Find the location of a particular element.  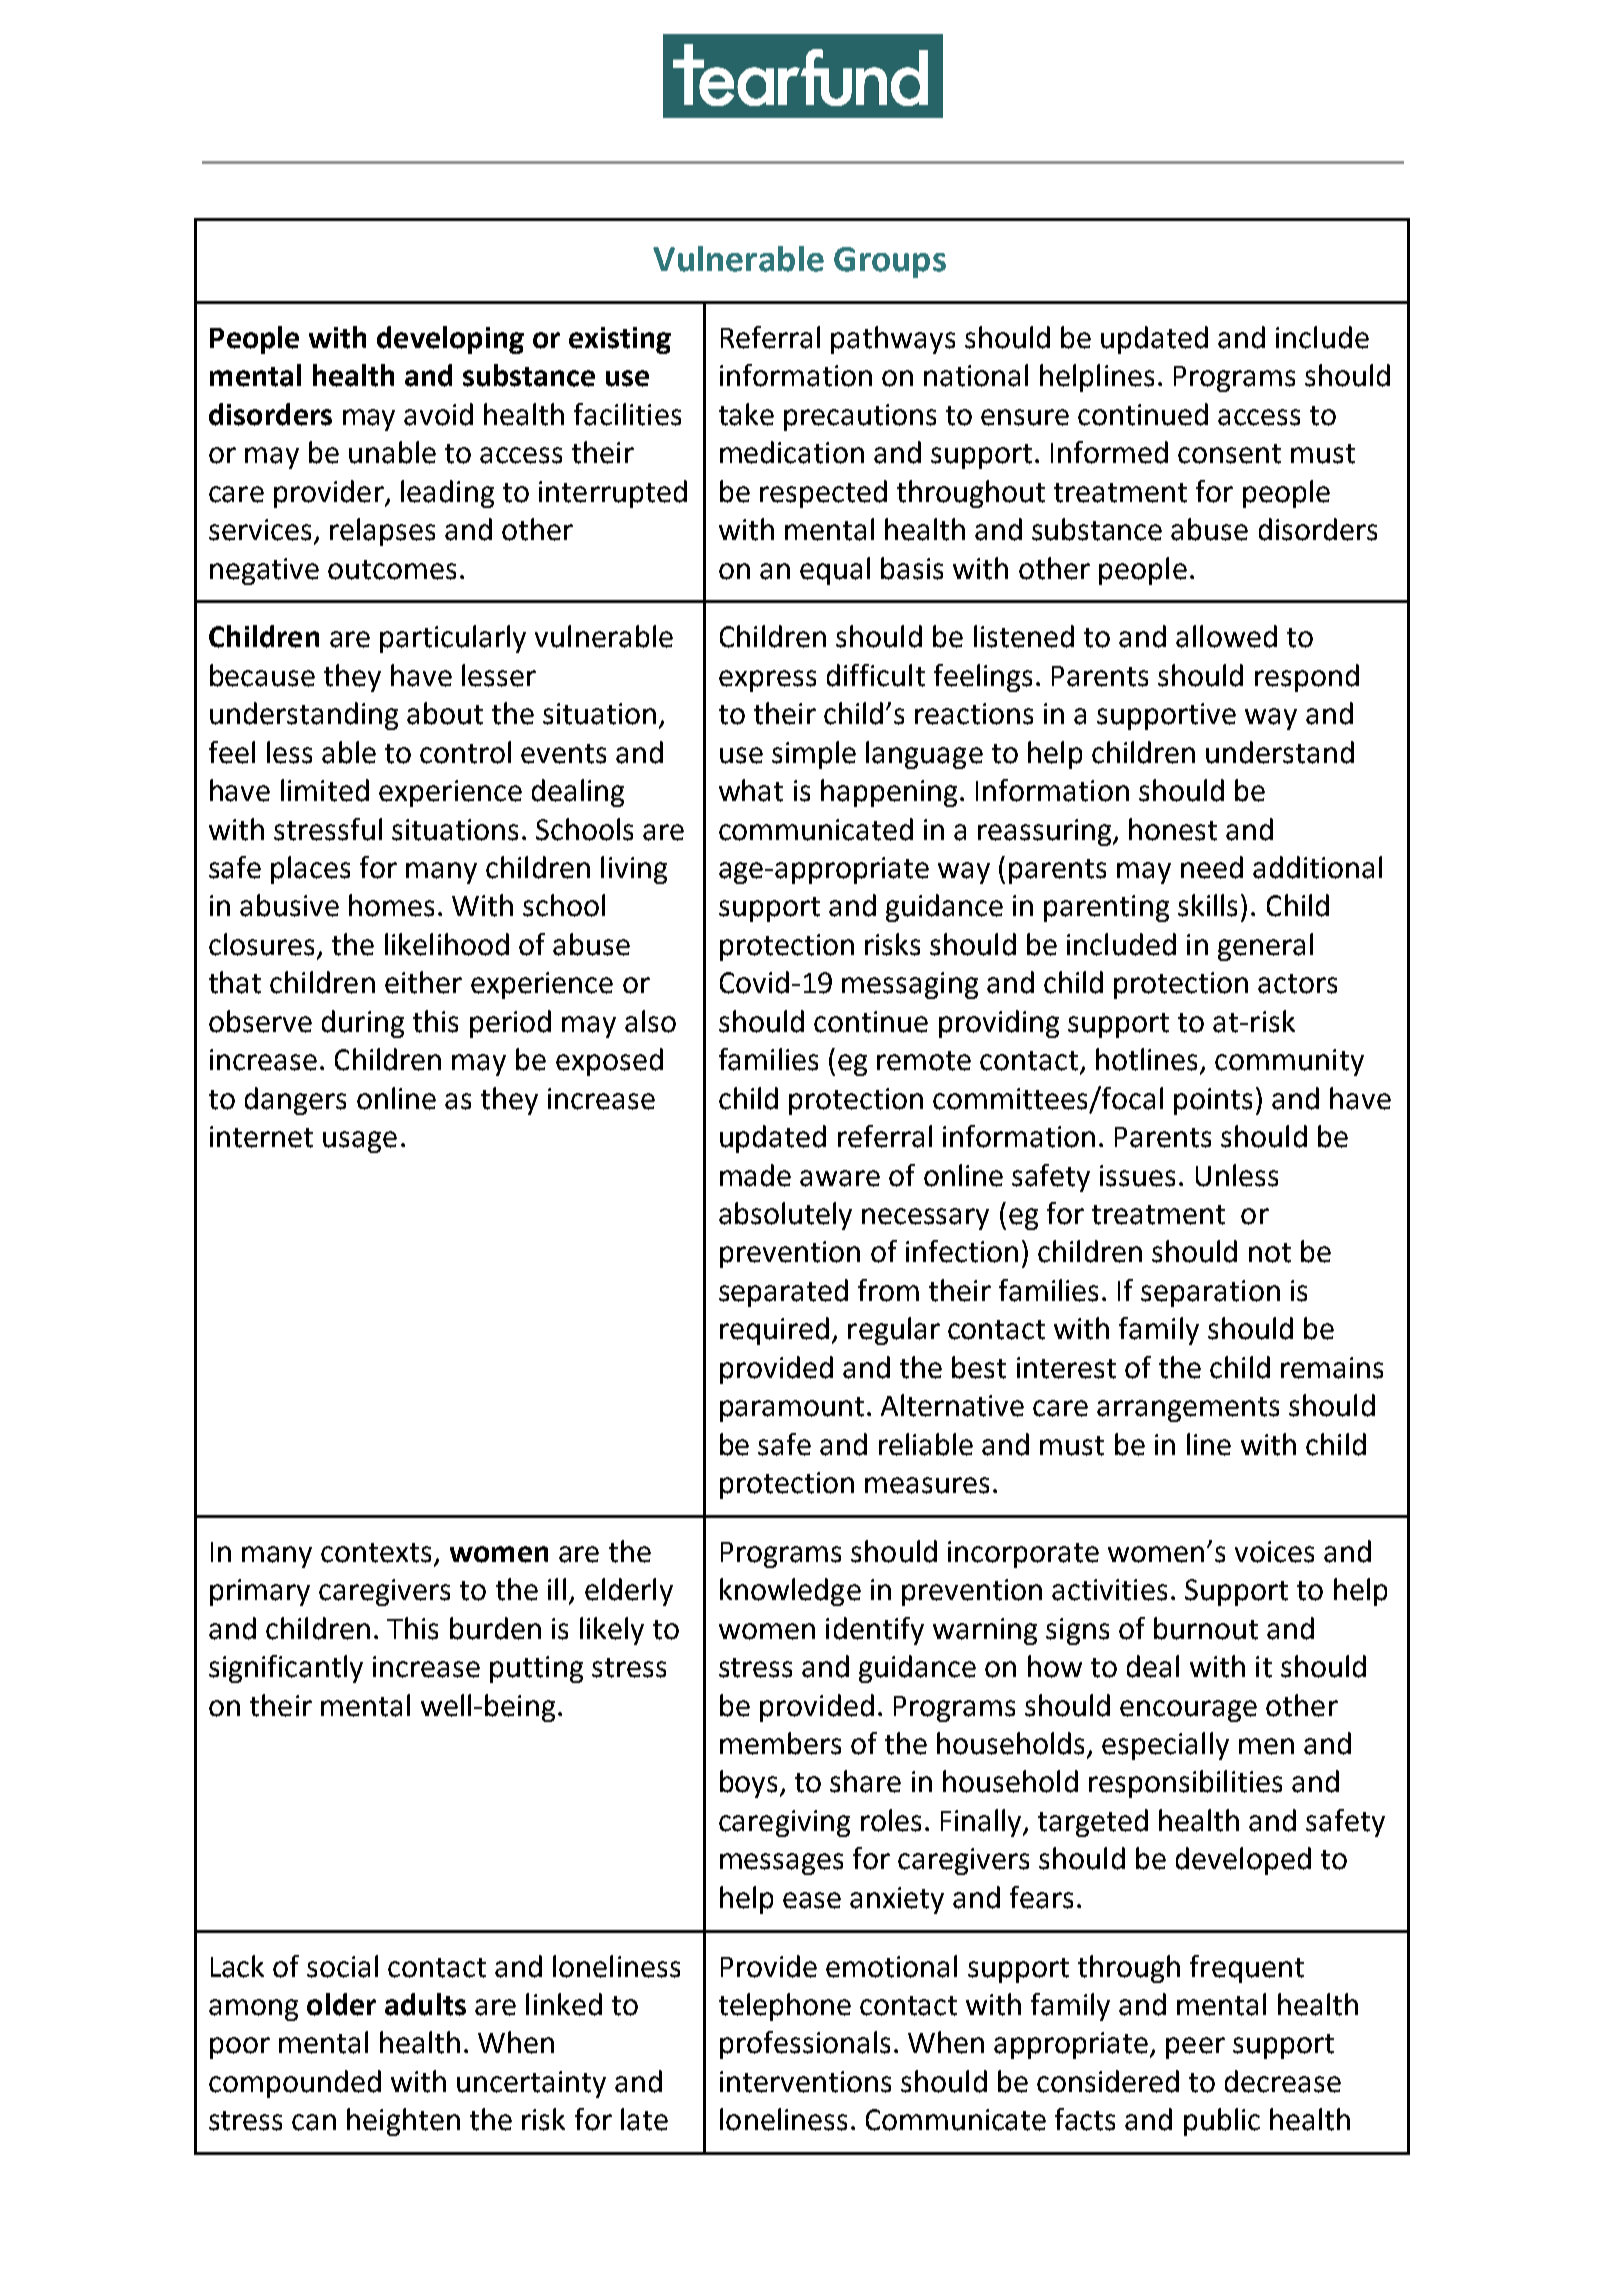

simple is located at coordinates (814, 755).
